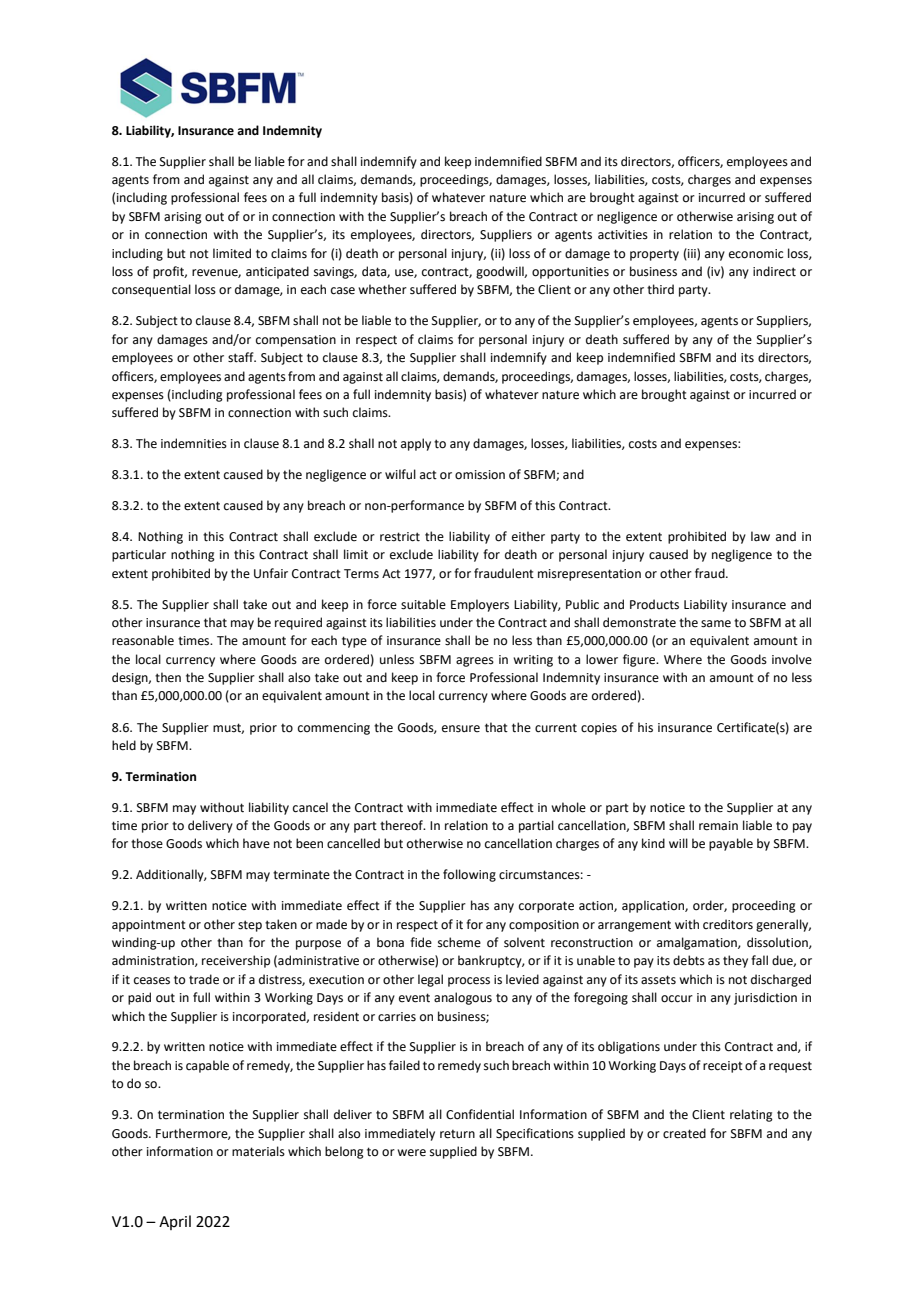 The image size is (924, 1308). What do you see at coordinates (151, 290) in the screenshot?
I see `consequential` at bounding box center [151, 290].
